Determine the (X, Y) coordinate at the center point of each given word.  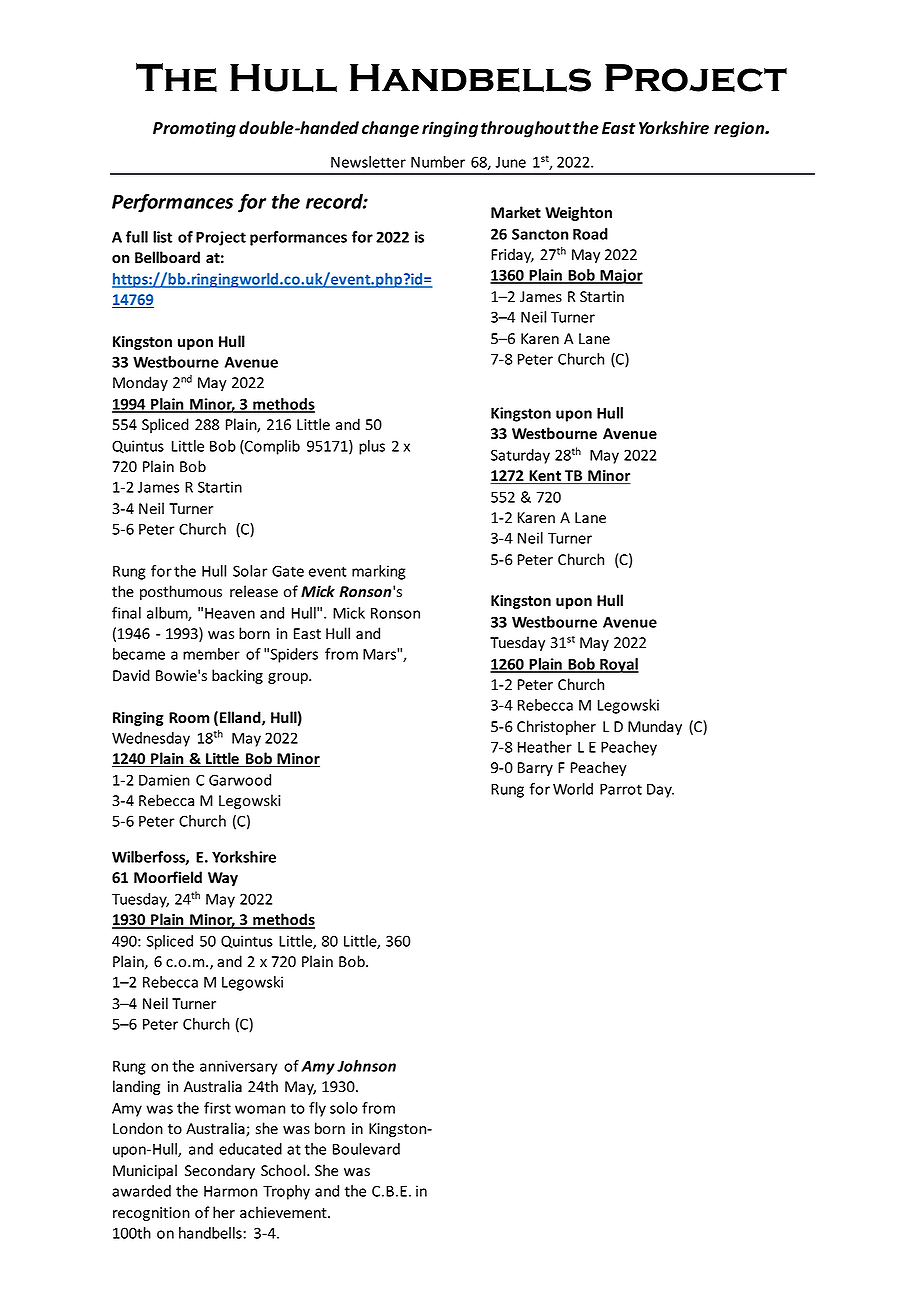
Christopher (556, 727)
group (289, 678)
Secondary (220, 1171)
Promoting (194, 129)
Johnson (366, 1066)
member (211, 654)
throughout (526, 129)
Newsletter (368, 162)
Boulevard (366, 1149)
